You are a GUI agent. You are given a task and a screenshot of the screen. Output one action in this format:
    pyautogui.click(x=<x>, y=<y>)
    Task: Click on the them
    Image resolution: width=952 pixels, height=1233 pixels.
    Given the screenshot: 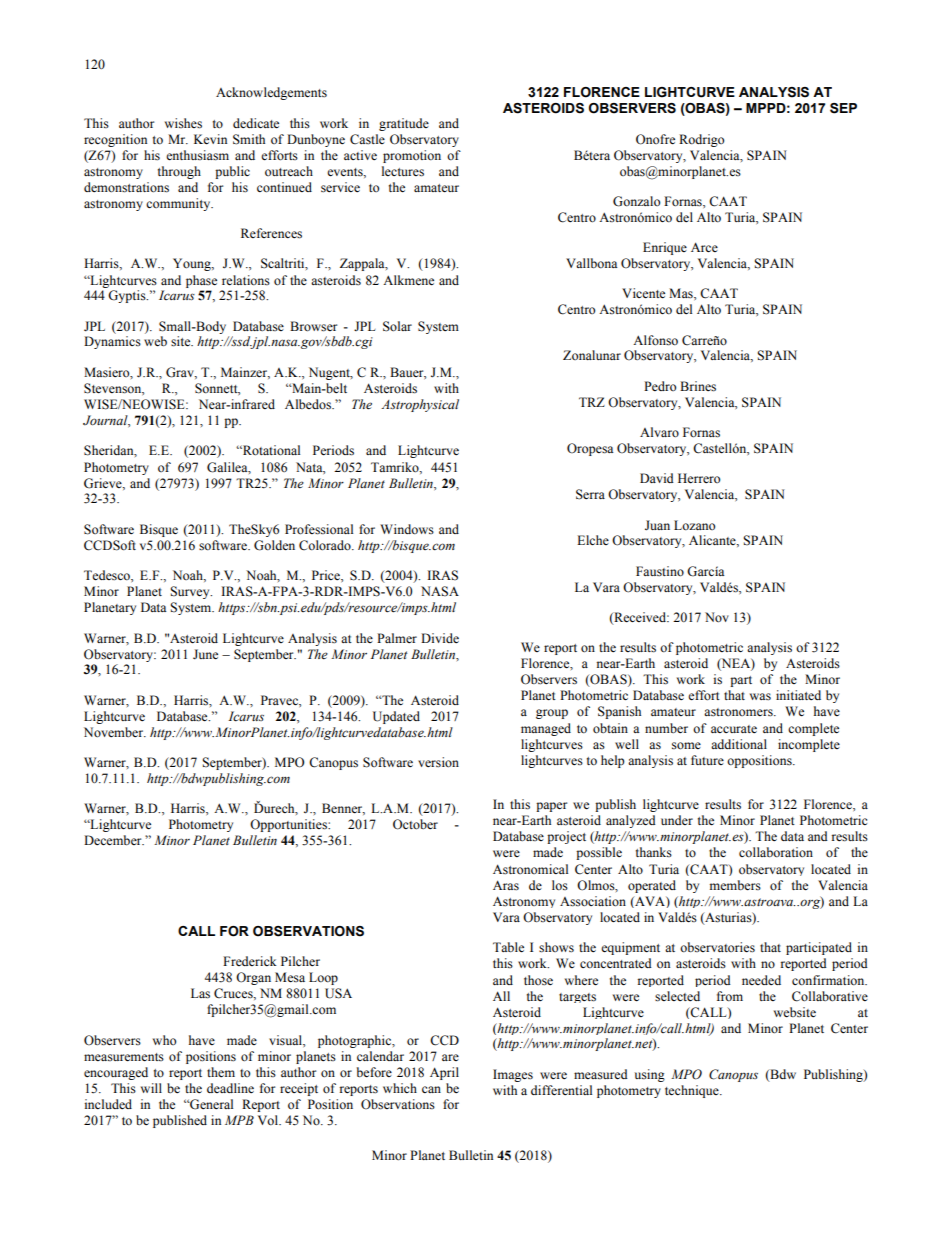 What is the action you would take?
    pyautogui.click(x=221, y=1072)
